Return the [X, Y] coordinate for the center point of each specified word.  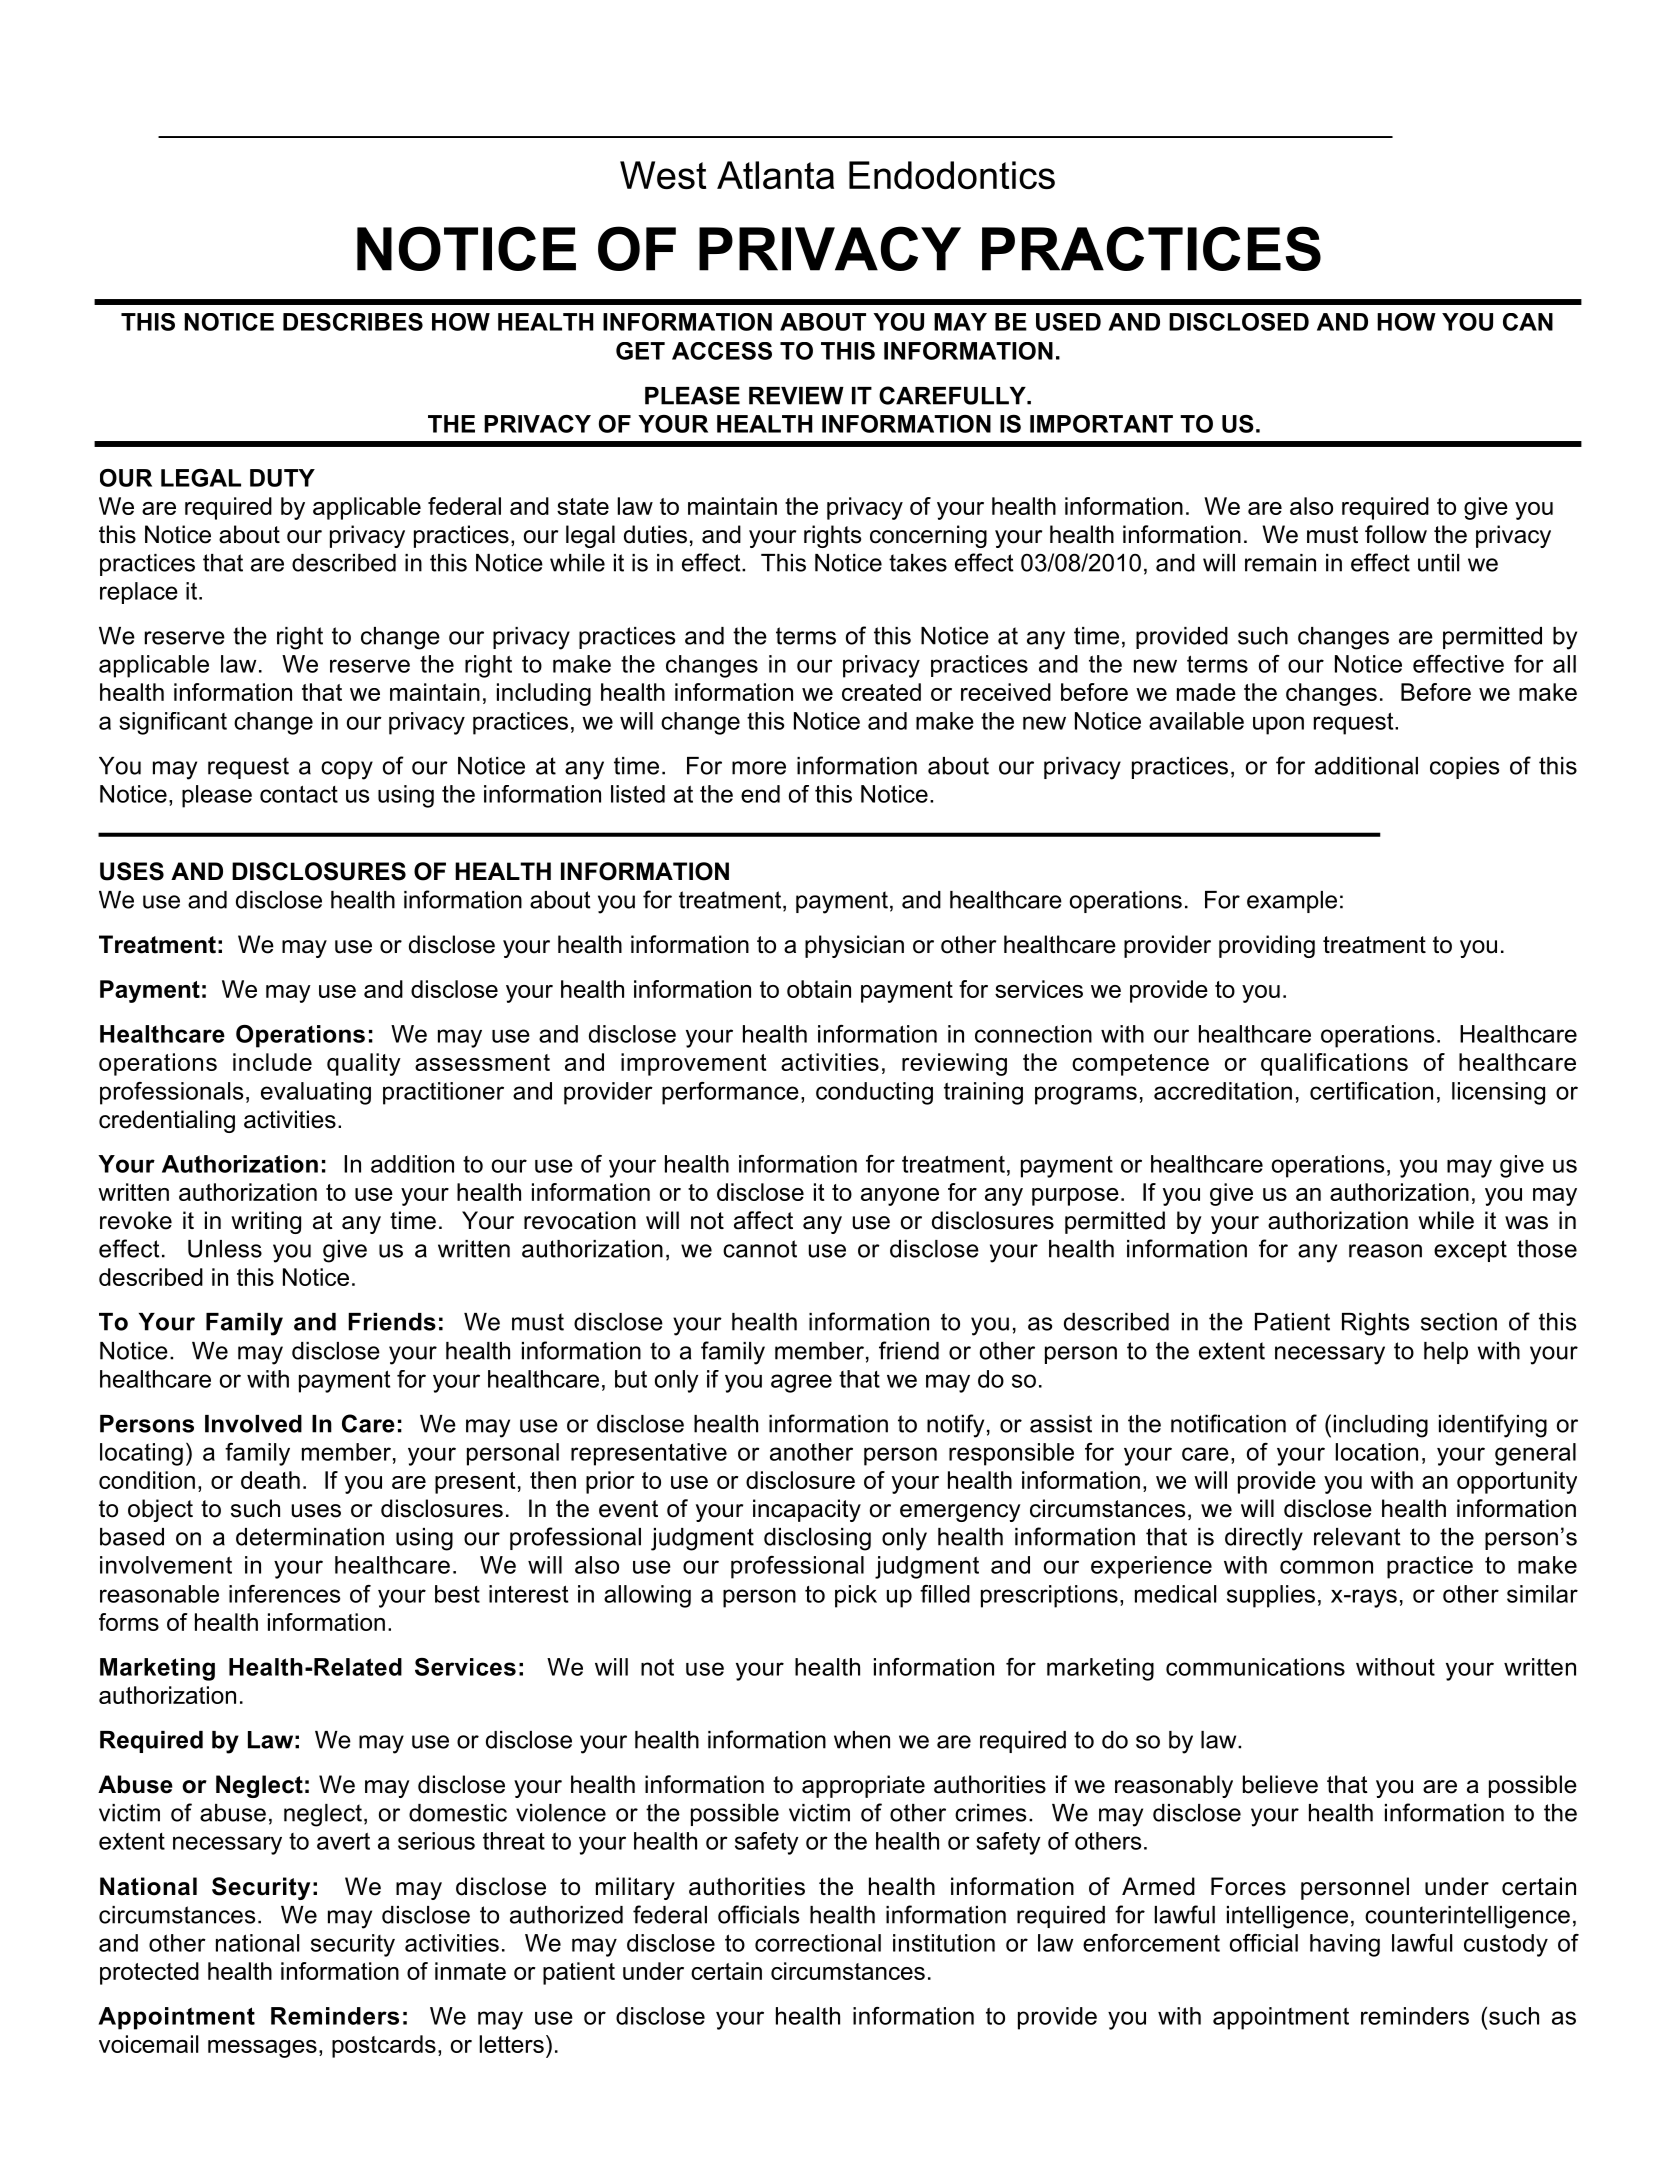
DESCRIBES [353, 322]
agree [801, 1383]
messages [262, 2049]
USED [1068, 322]
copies [1464, 768]
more [759, 768]
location [1377, 1452]
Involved [253, 1424]
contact [299, 794]
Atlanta [775, 175]
